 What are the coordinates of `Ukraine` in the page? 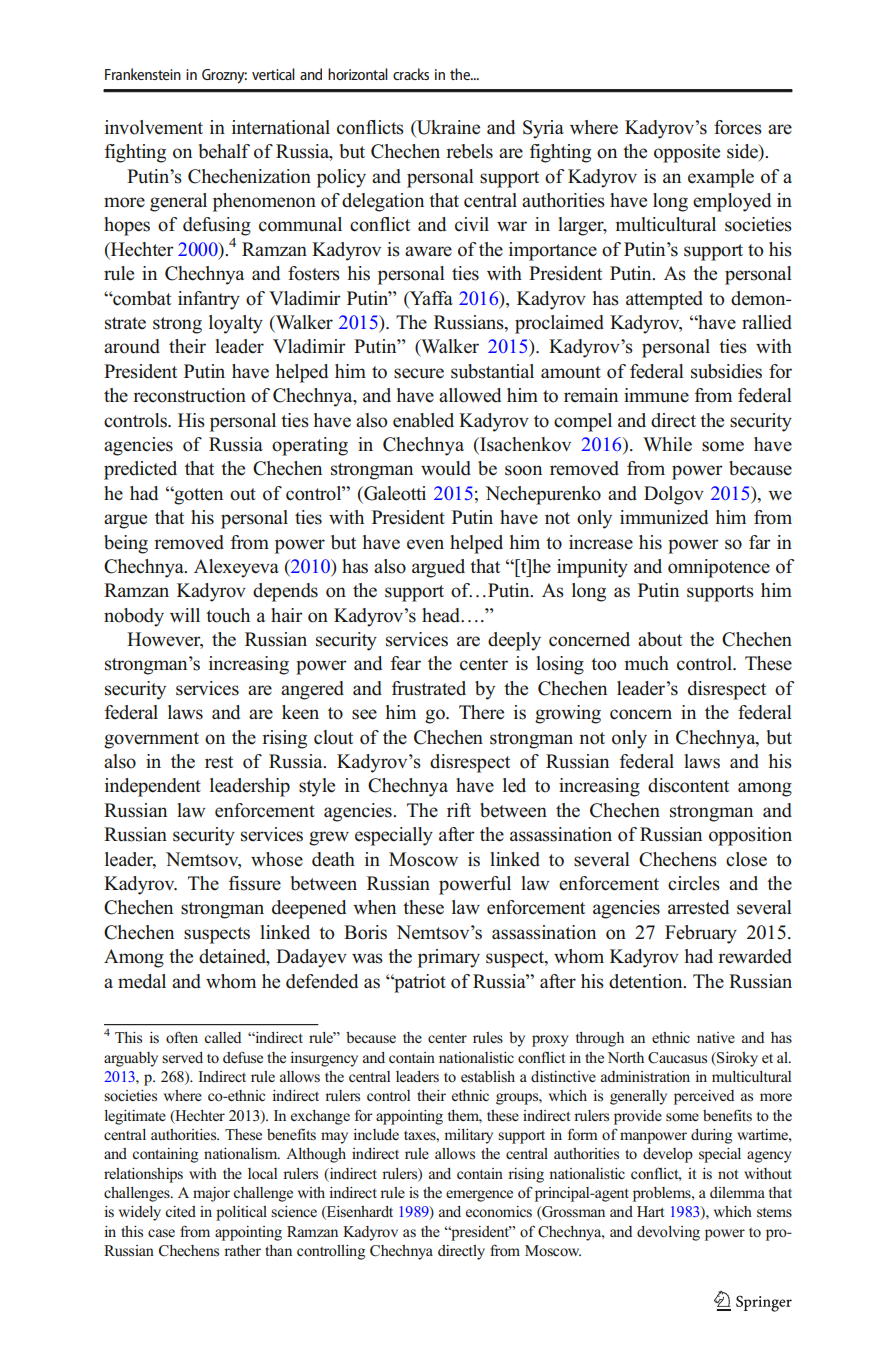 It's located at (447, 128).
